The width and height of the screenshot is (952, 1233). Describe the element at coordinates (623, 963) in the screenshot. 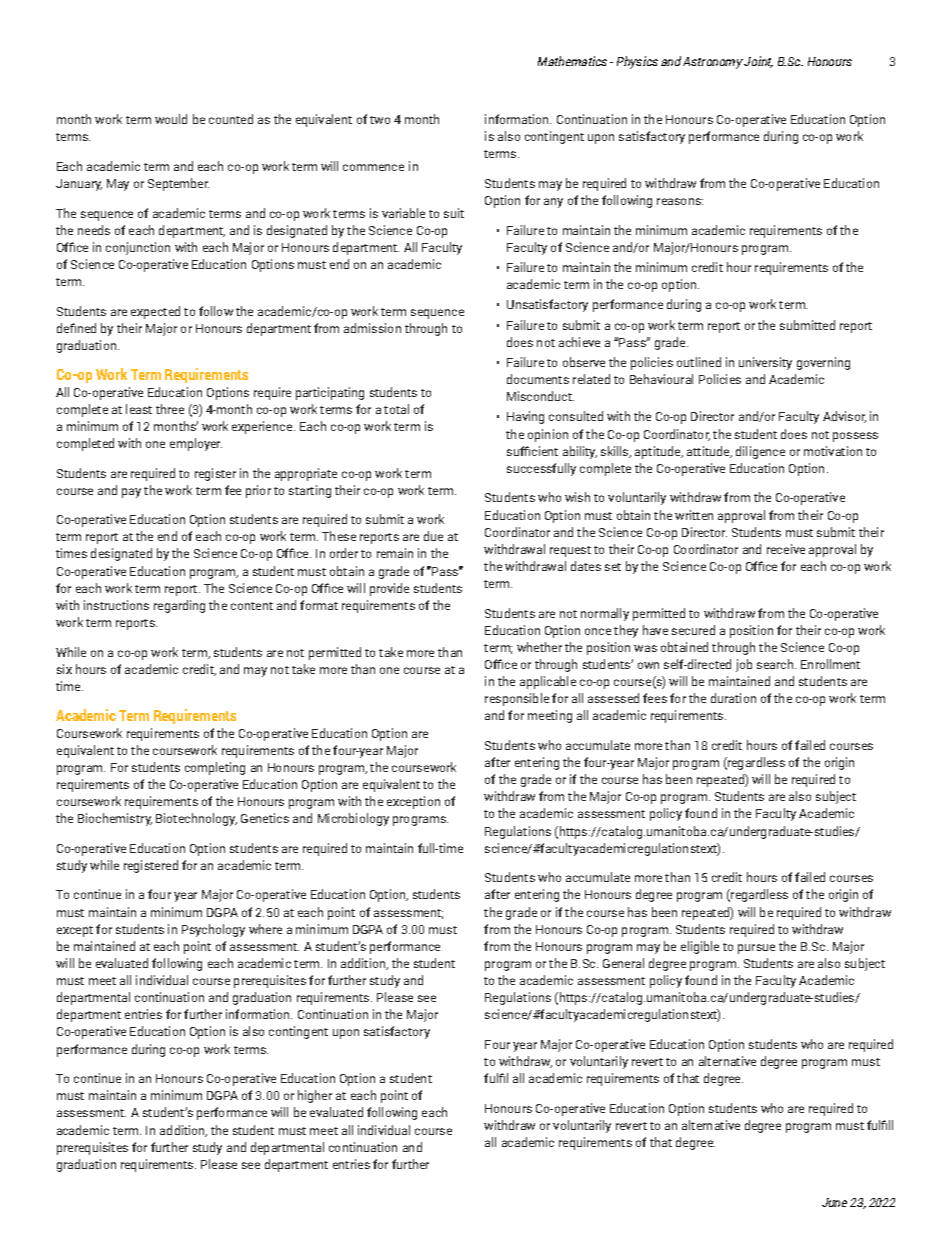

I see `General` at that location.
